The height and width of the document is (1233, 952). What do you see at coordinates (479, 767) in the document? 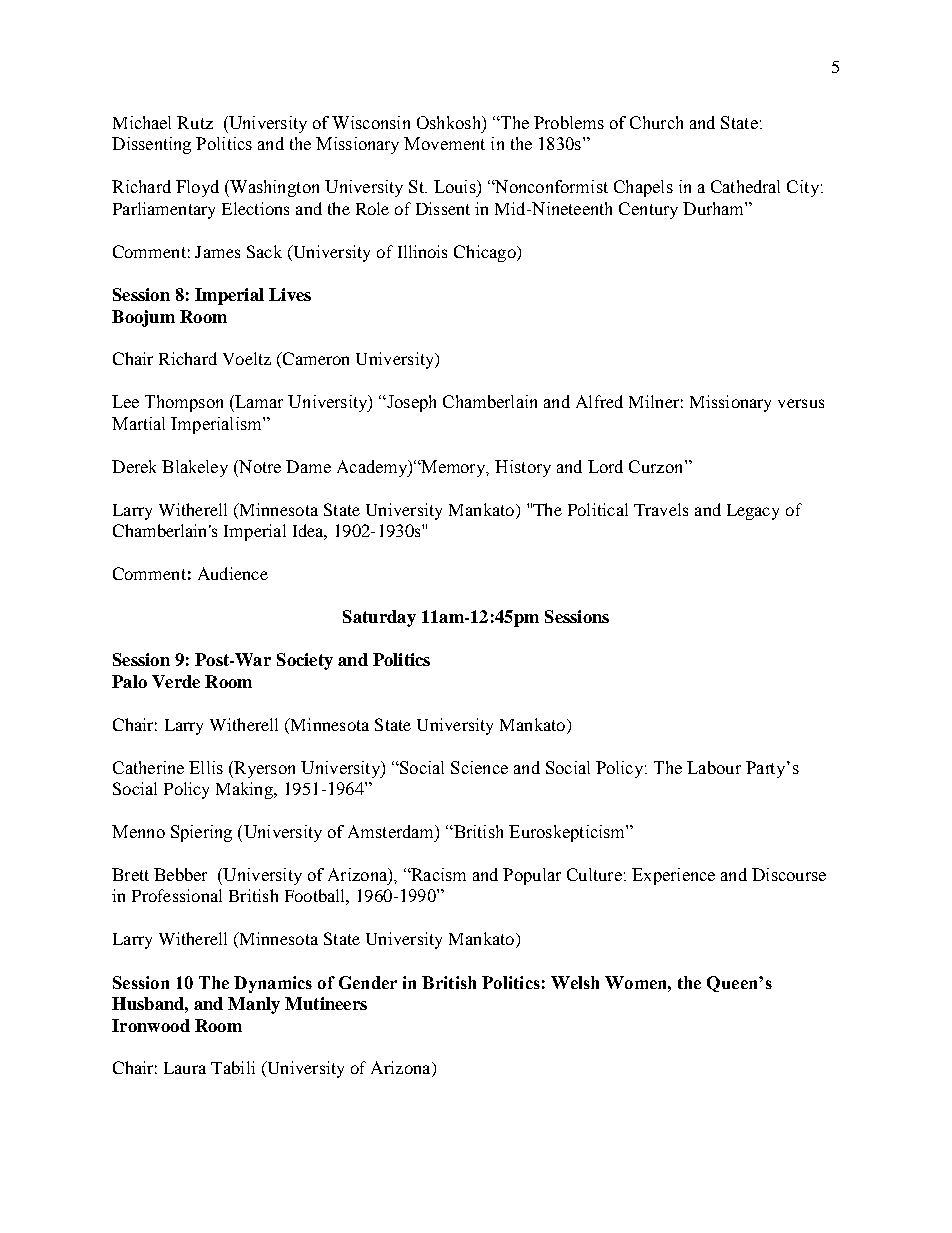
I see `Science` at bounding box center [479, 767].
